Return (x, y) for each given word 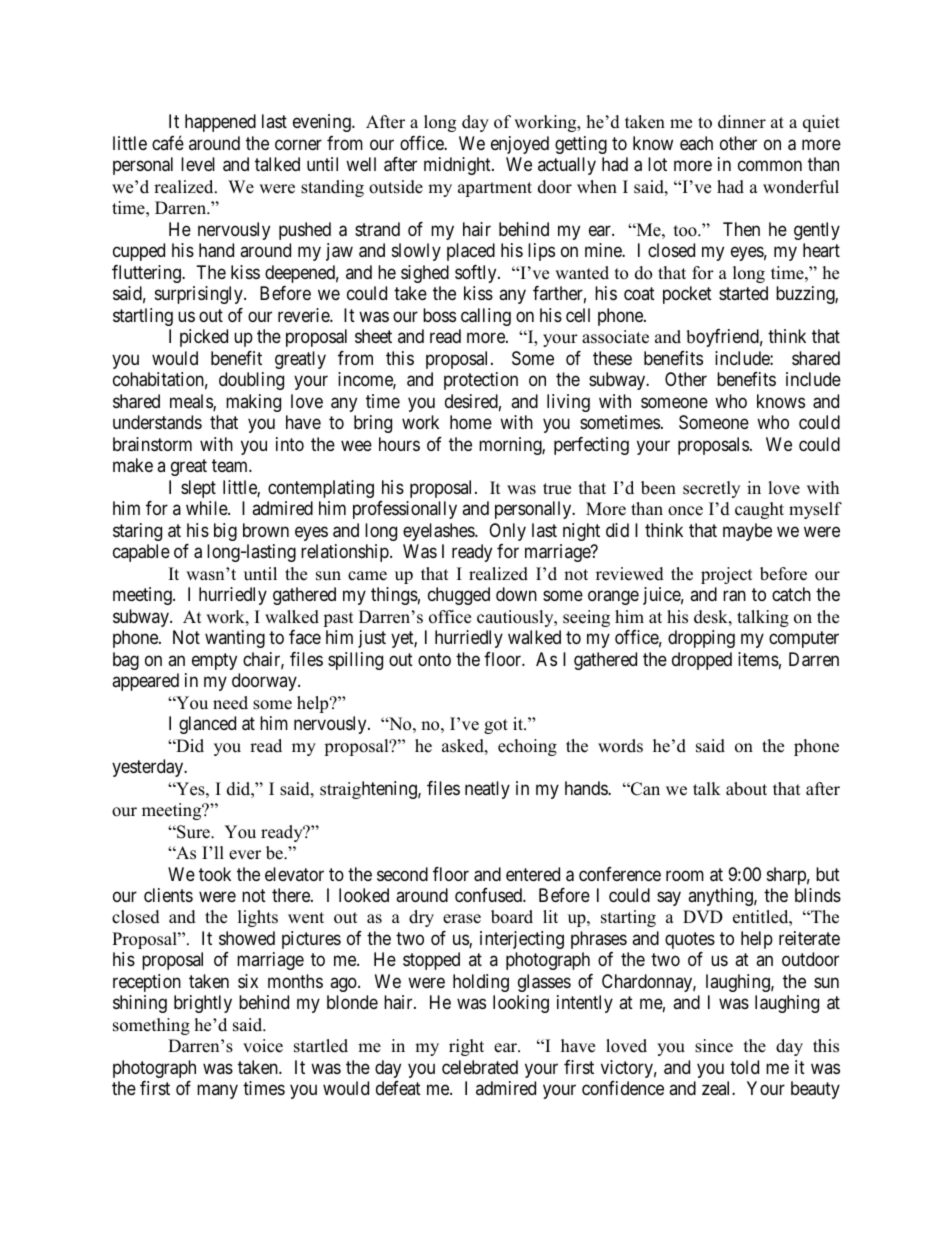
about (746, 789)
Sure (193, 832)
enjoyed (520, 145)
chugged (459, 596)
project (727, 575)
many (217, 1092)
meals (192, 402)
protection (481, 381)
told (744, 1067)
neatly (487, 790)
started (743, 293)
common (770, 166)
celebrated (480, 1067)
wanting (235, 639)
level (198, 164)
